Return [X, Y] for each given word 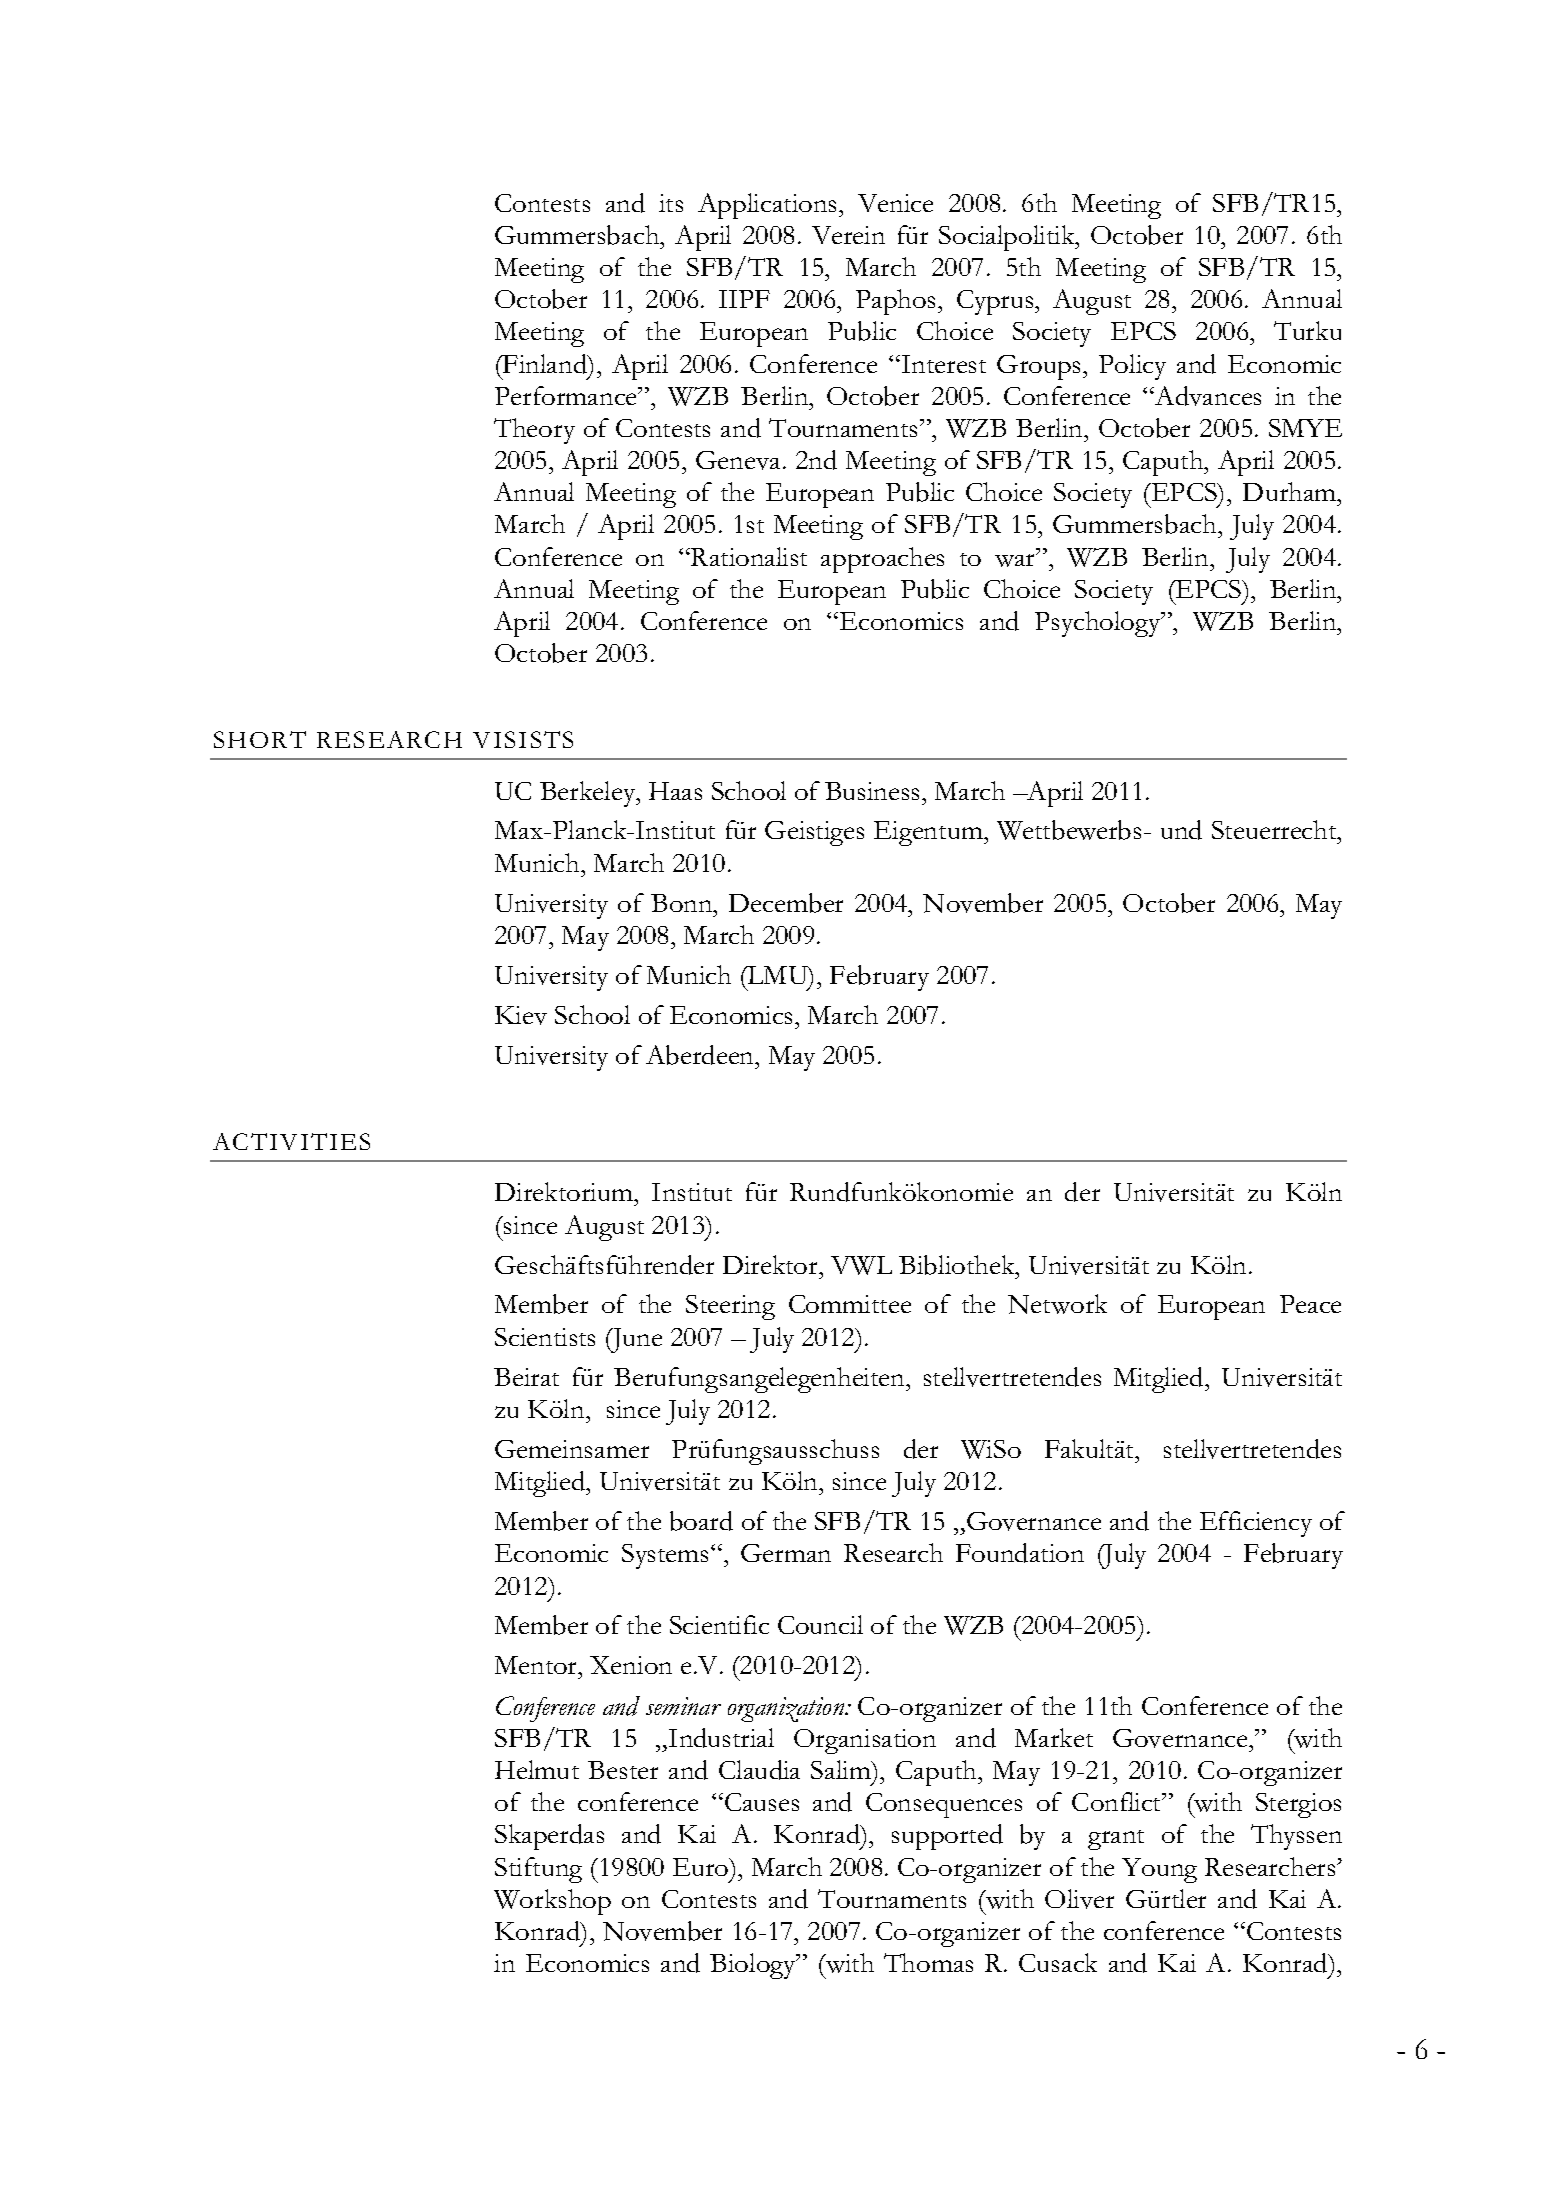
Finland [545, 364]
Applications [767, 206]
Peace [1310, 1304]
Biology [754, 1966]
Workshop [552, 1902]
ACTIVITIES [291, 1141]
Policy [1132, 367]
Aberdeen [701, 1055]
